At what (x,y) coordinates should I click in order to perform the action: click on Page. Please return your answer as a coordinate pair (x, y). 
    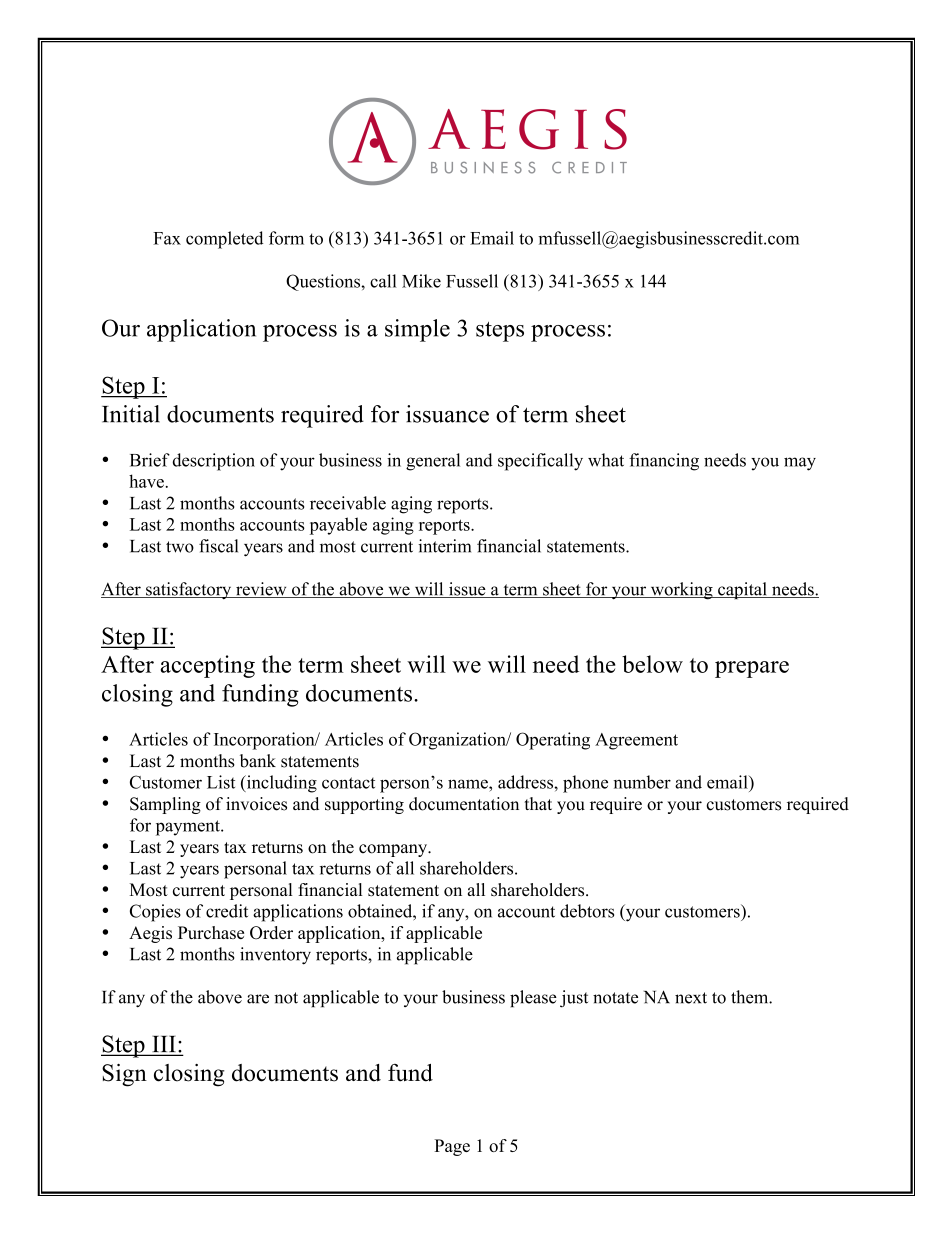
    Looking at the image, I should click on (452, 1147).
